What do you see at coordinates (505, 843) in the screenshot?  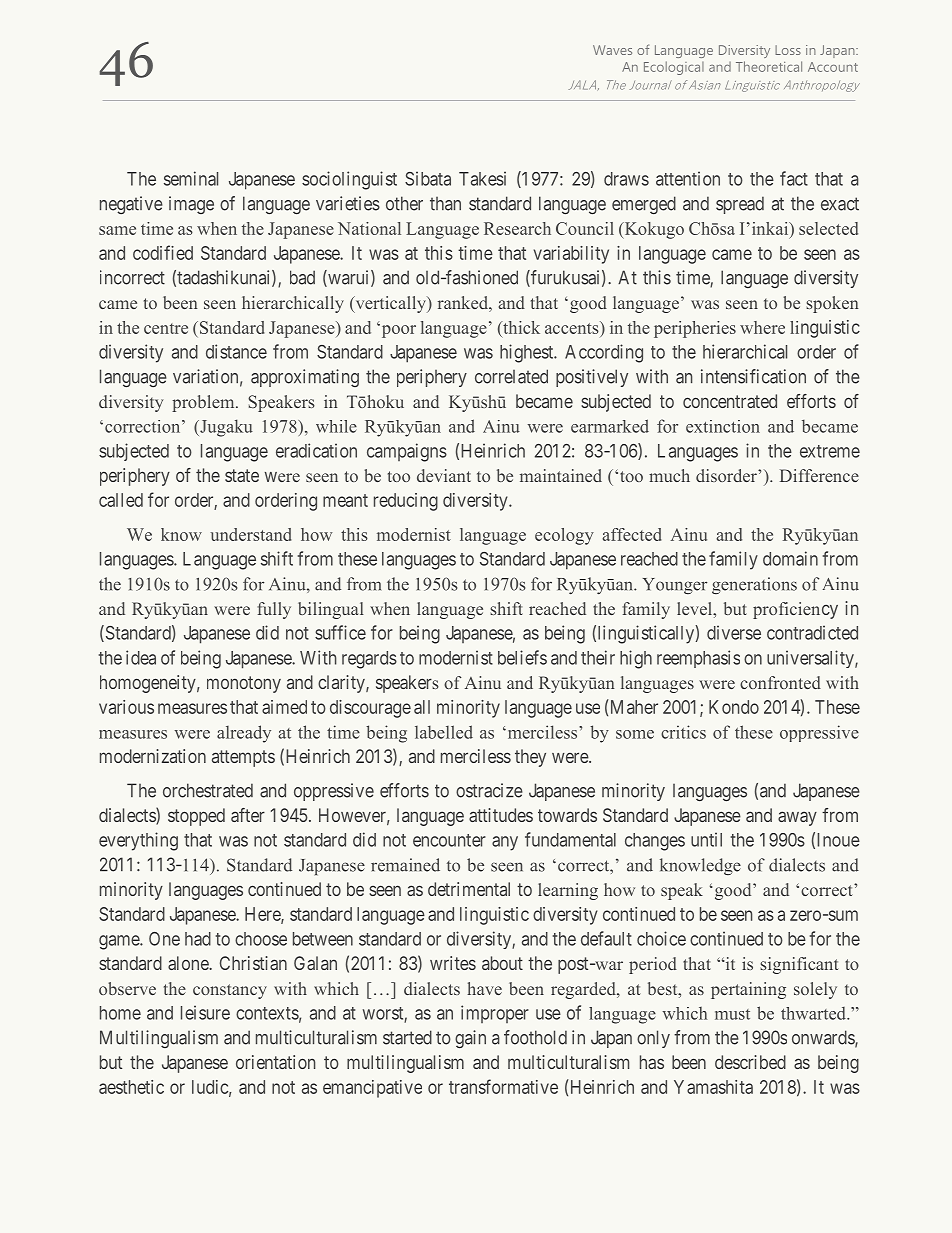 I see `any` at bounding box center [505, 843].
